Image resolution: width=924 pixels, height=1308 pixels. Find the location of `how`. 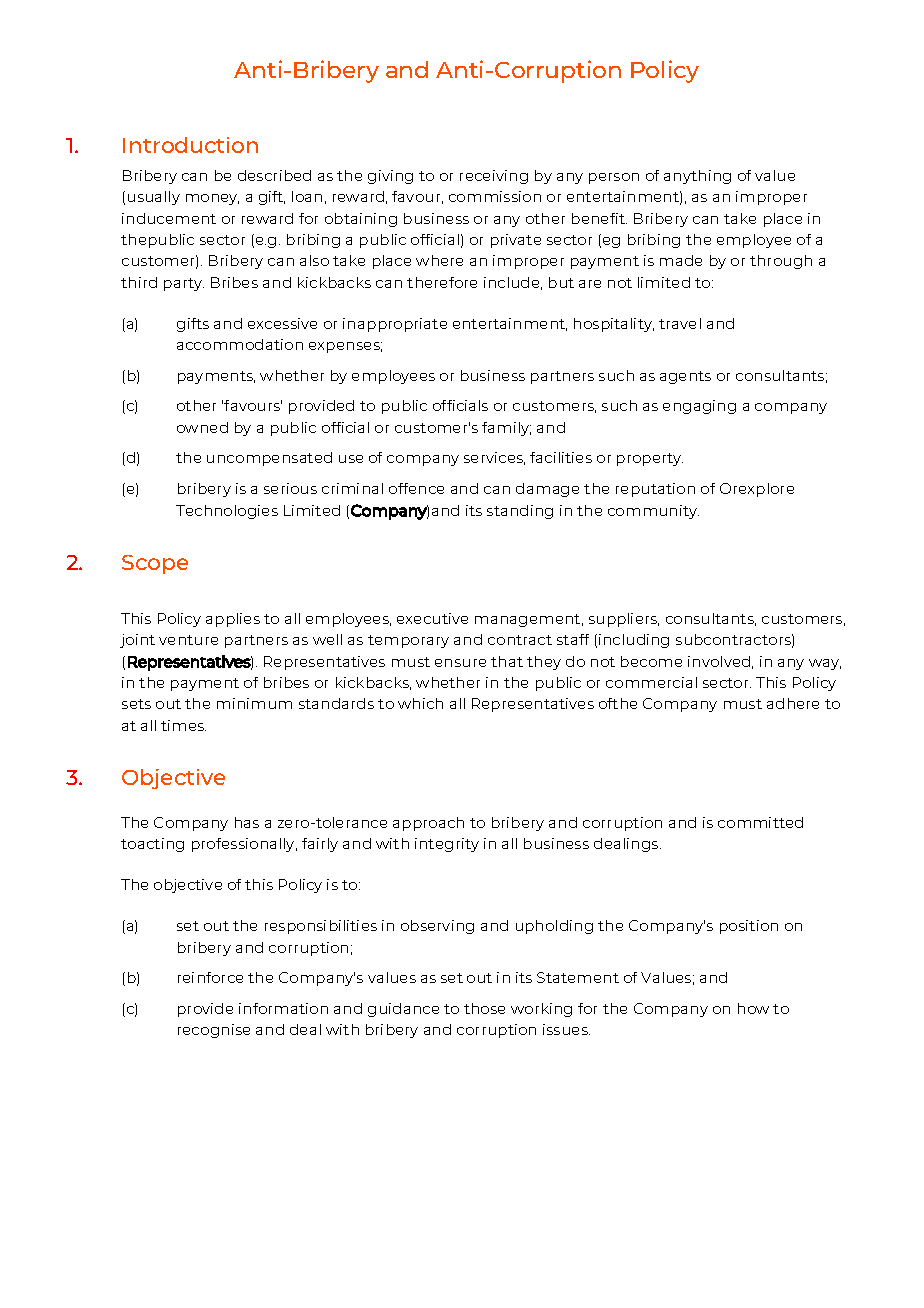

how is located at coordinates (753, 1008).
